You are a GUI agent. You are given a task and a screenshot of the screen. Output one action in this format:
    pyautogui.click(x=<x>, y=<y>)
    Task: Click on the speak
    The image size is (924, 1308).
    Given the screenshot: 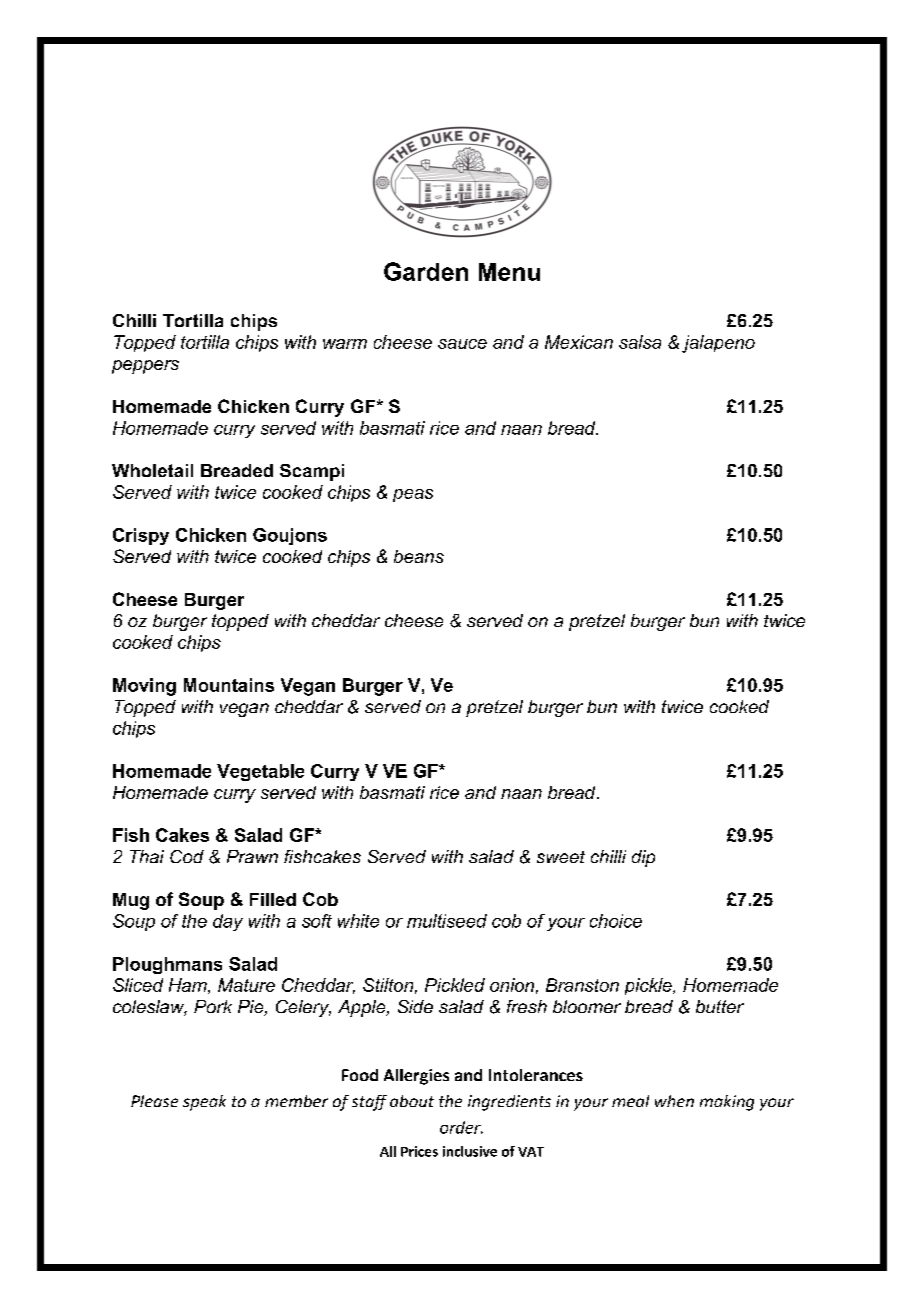 What is the action you would take?
    pyautogui.click(x=204, y=1103)
